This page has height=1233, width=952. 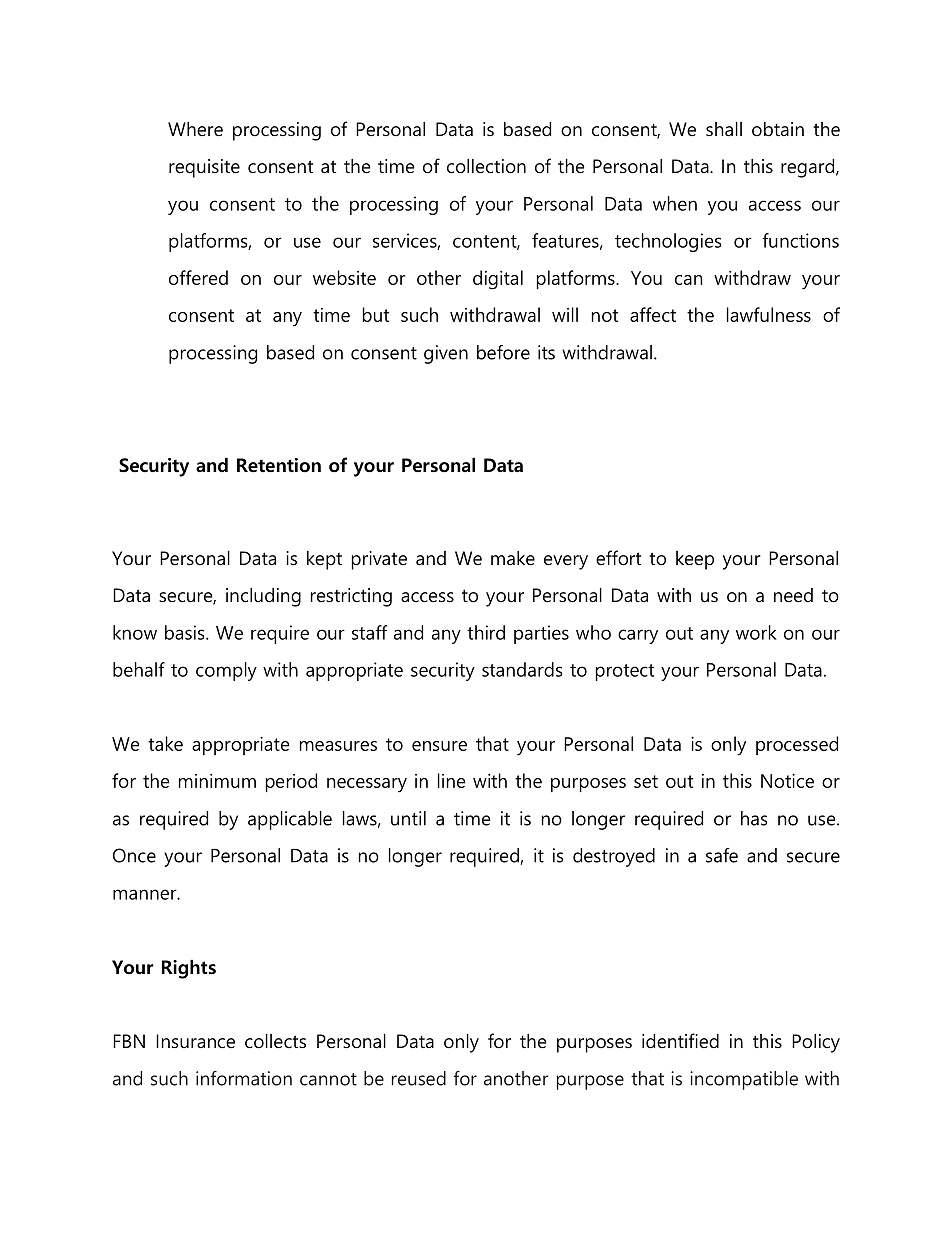 What do you see at coordinates (724, 129) in the page?
I see `shall` at bounding box center [724, 129].
